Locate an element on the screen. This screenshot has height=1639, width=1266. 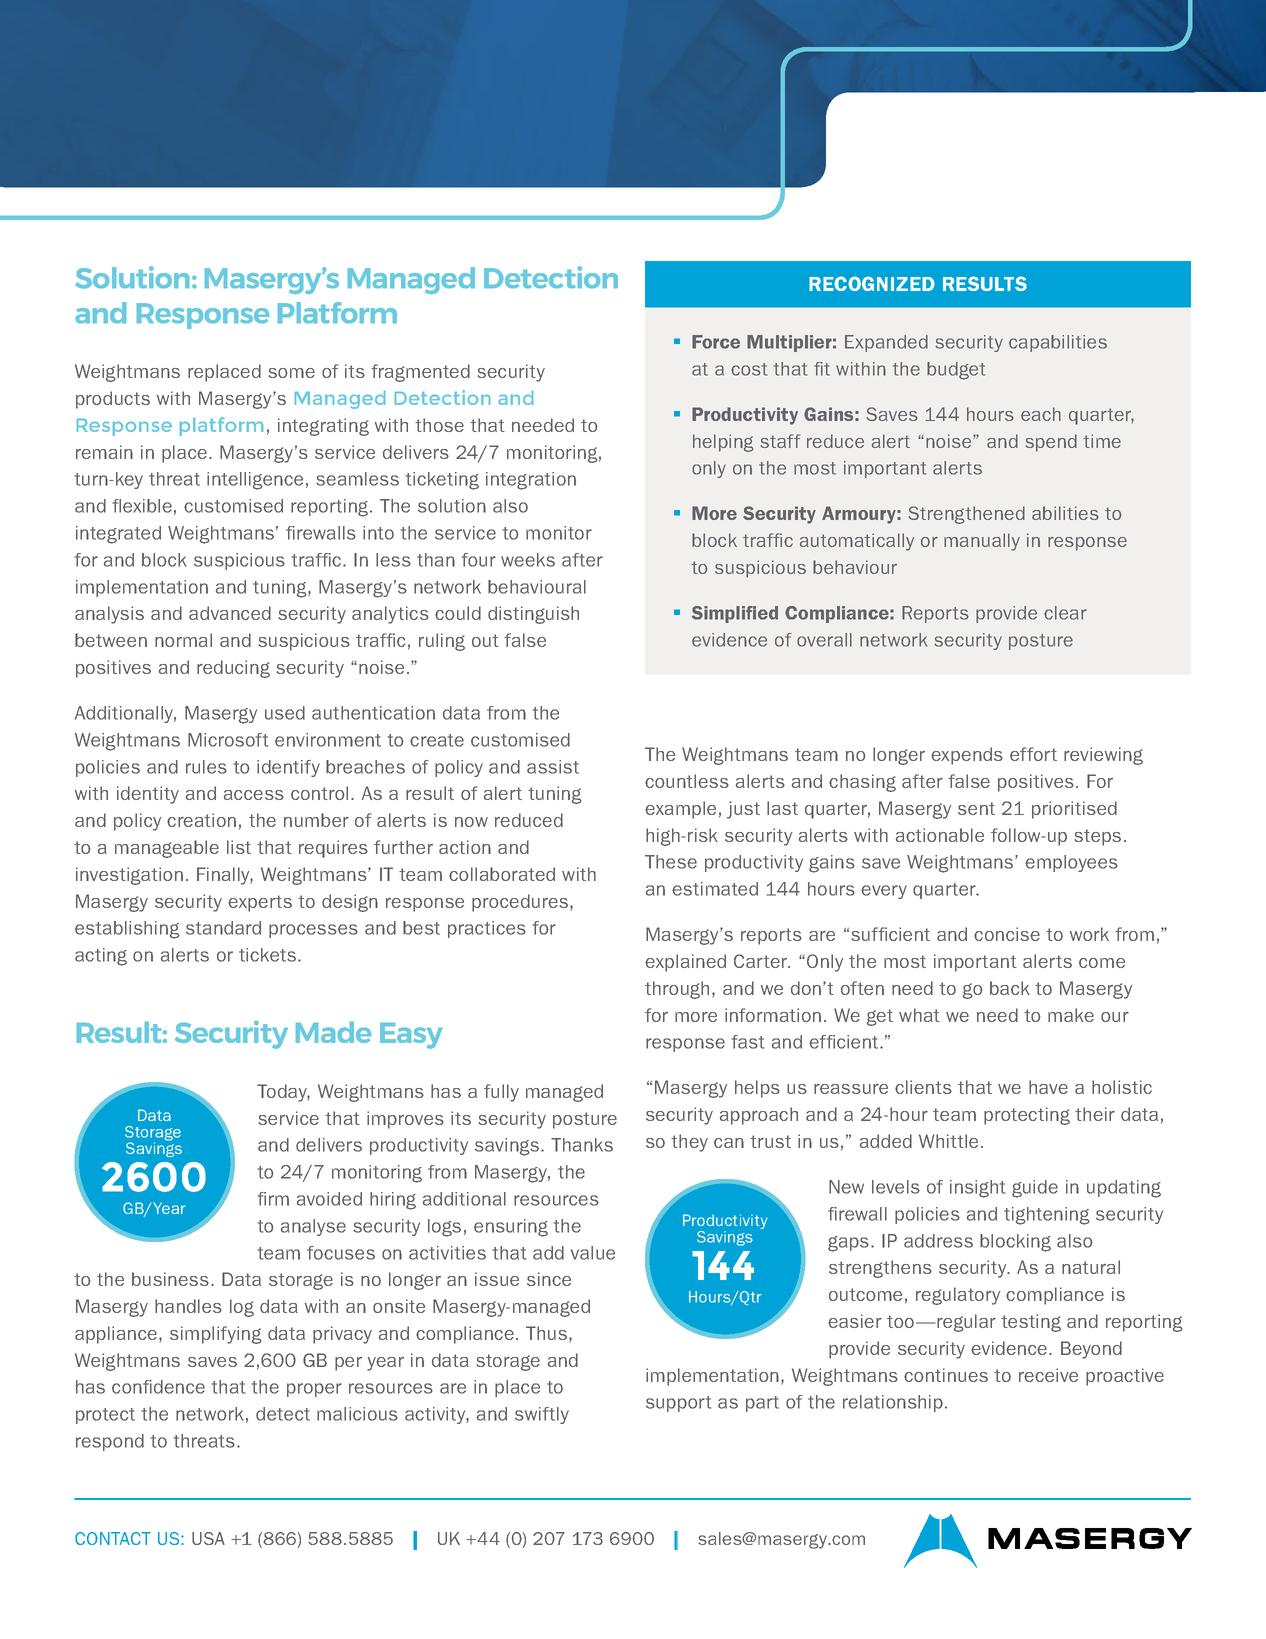
USA is located at coordinates (208, 1538).
